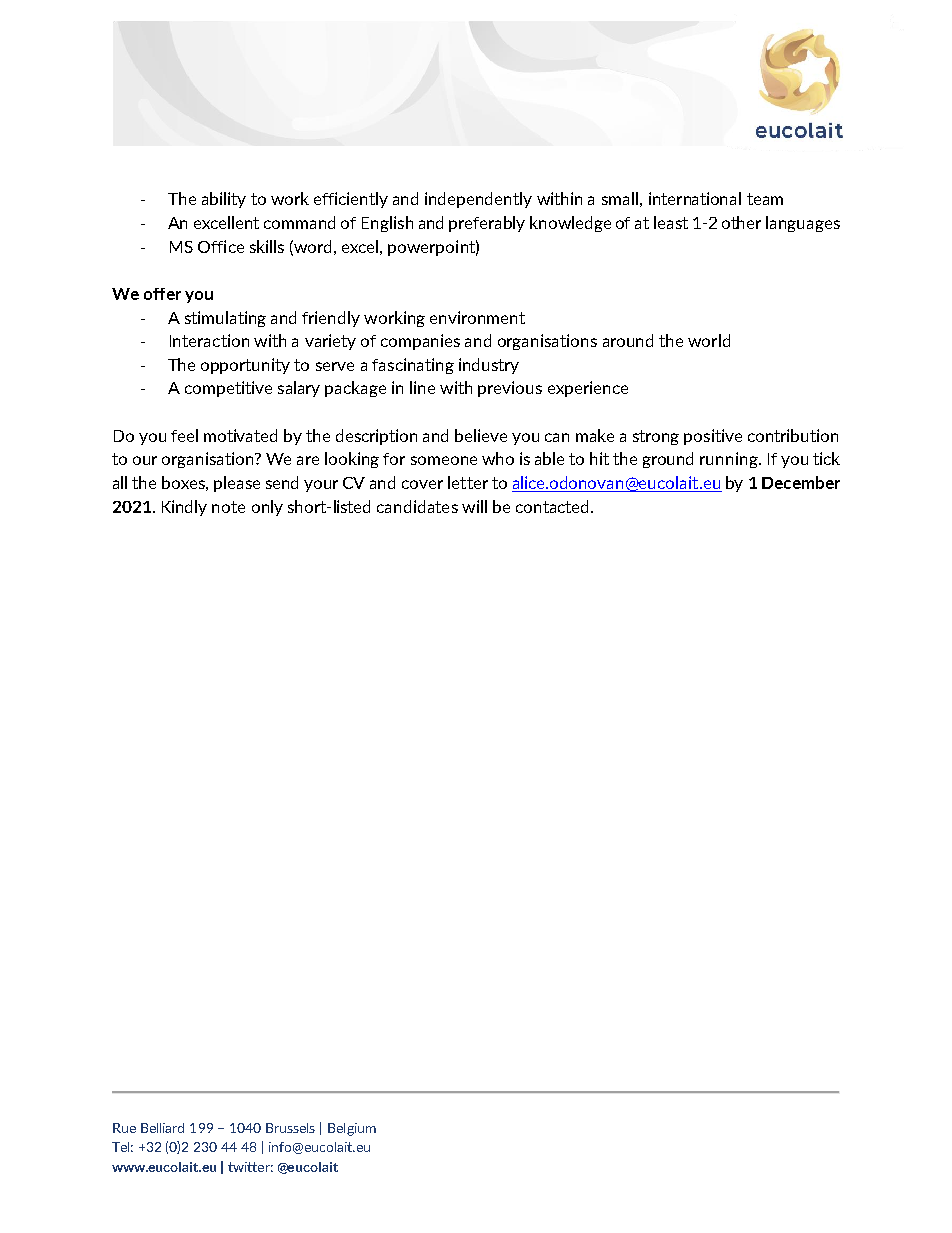 Image resolution: width=952 pixels, height=1233 pixels. Describe the element at coordinates (741, 222) in the image. I see `other` at that location.
